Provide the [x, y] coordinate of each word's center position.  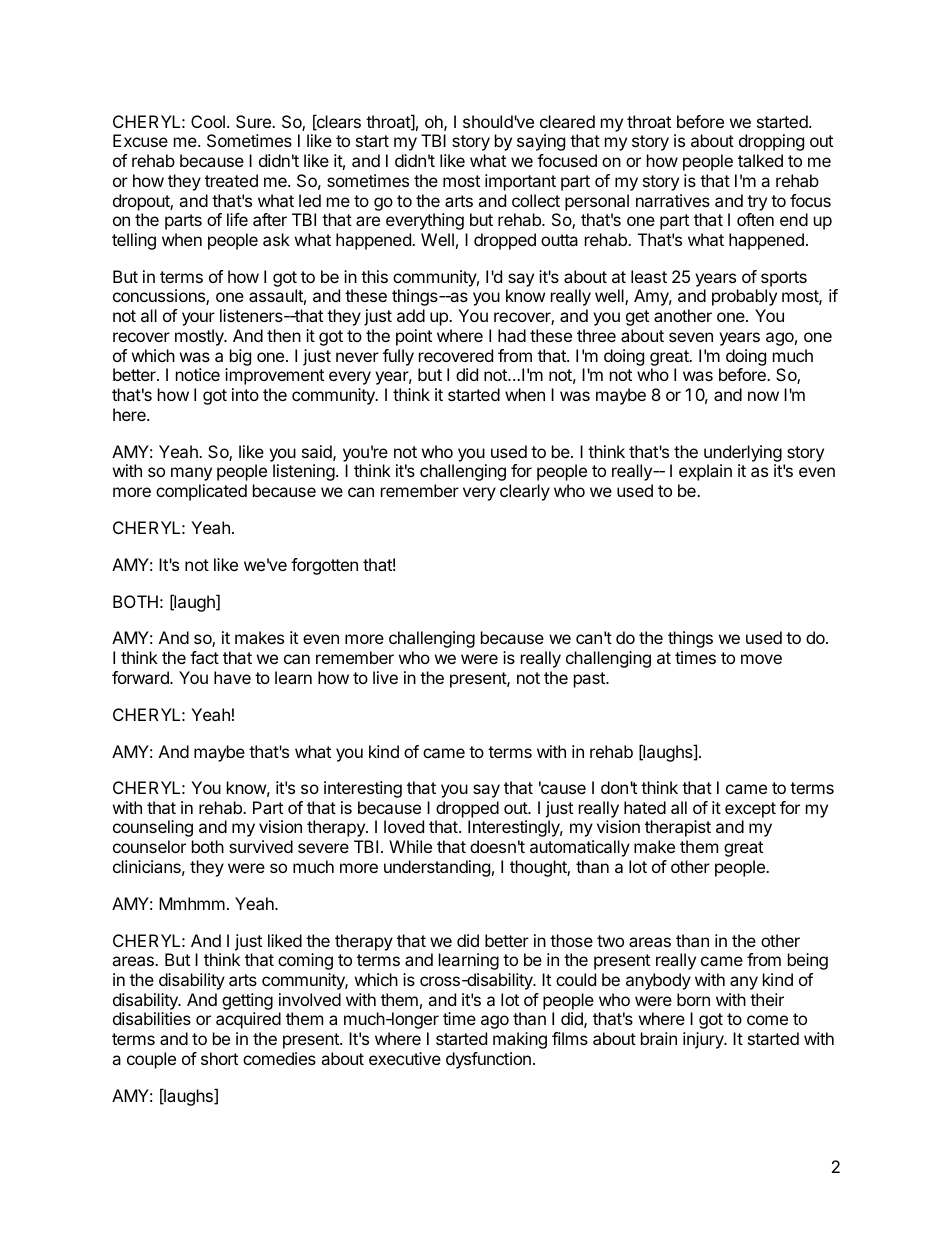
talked [760, 160]
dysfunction [488, 1060]
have [232, 677]
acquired [248, 1020]
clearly [525, 492]
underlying [743, 453]
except [750, 810]
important [520, 182]
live [385, 677]
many [191, 474]
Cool [208, 121]
